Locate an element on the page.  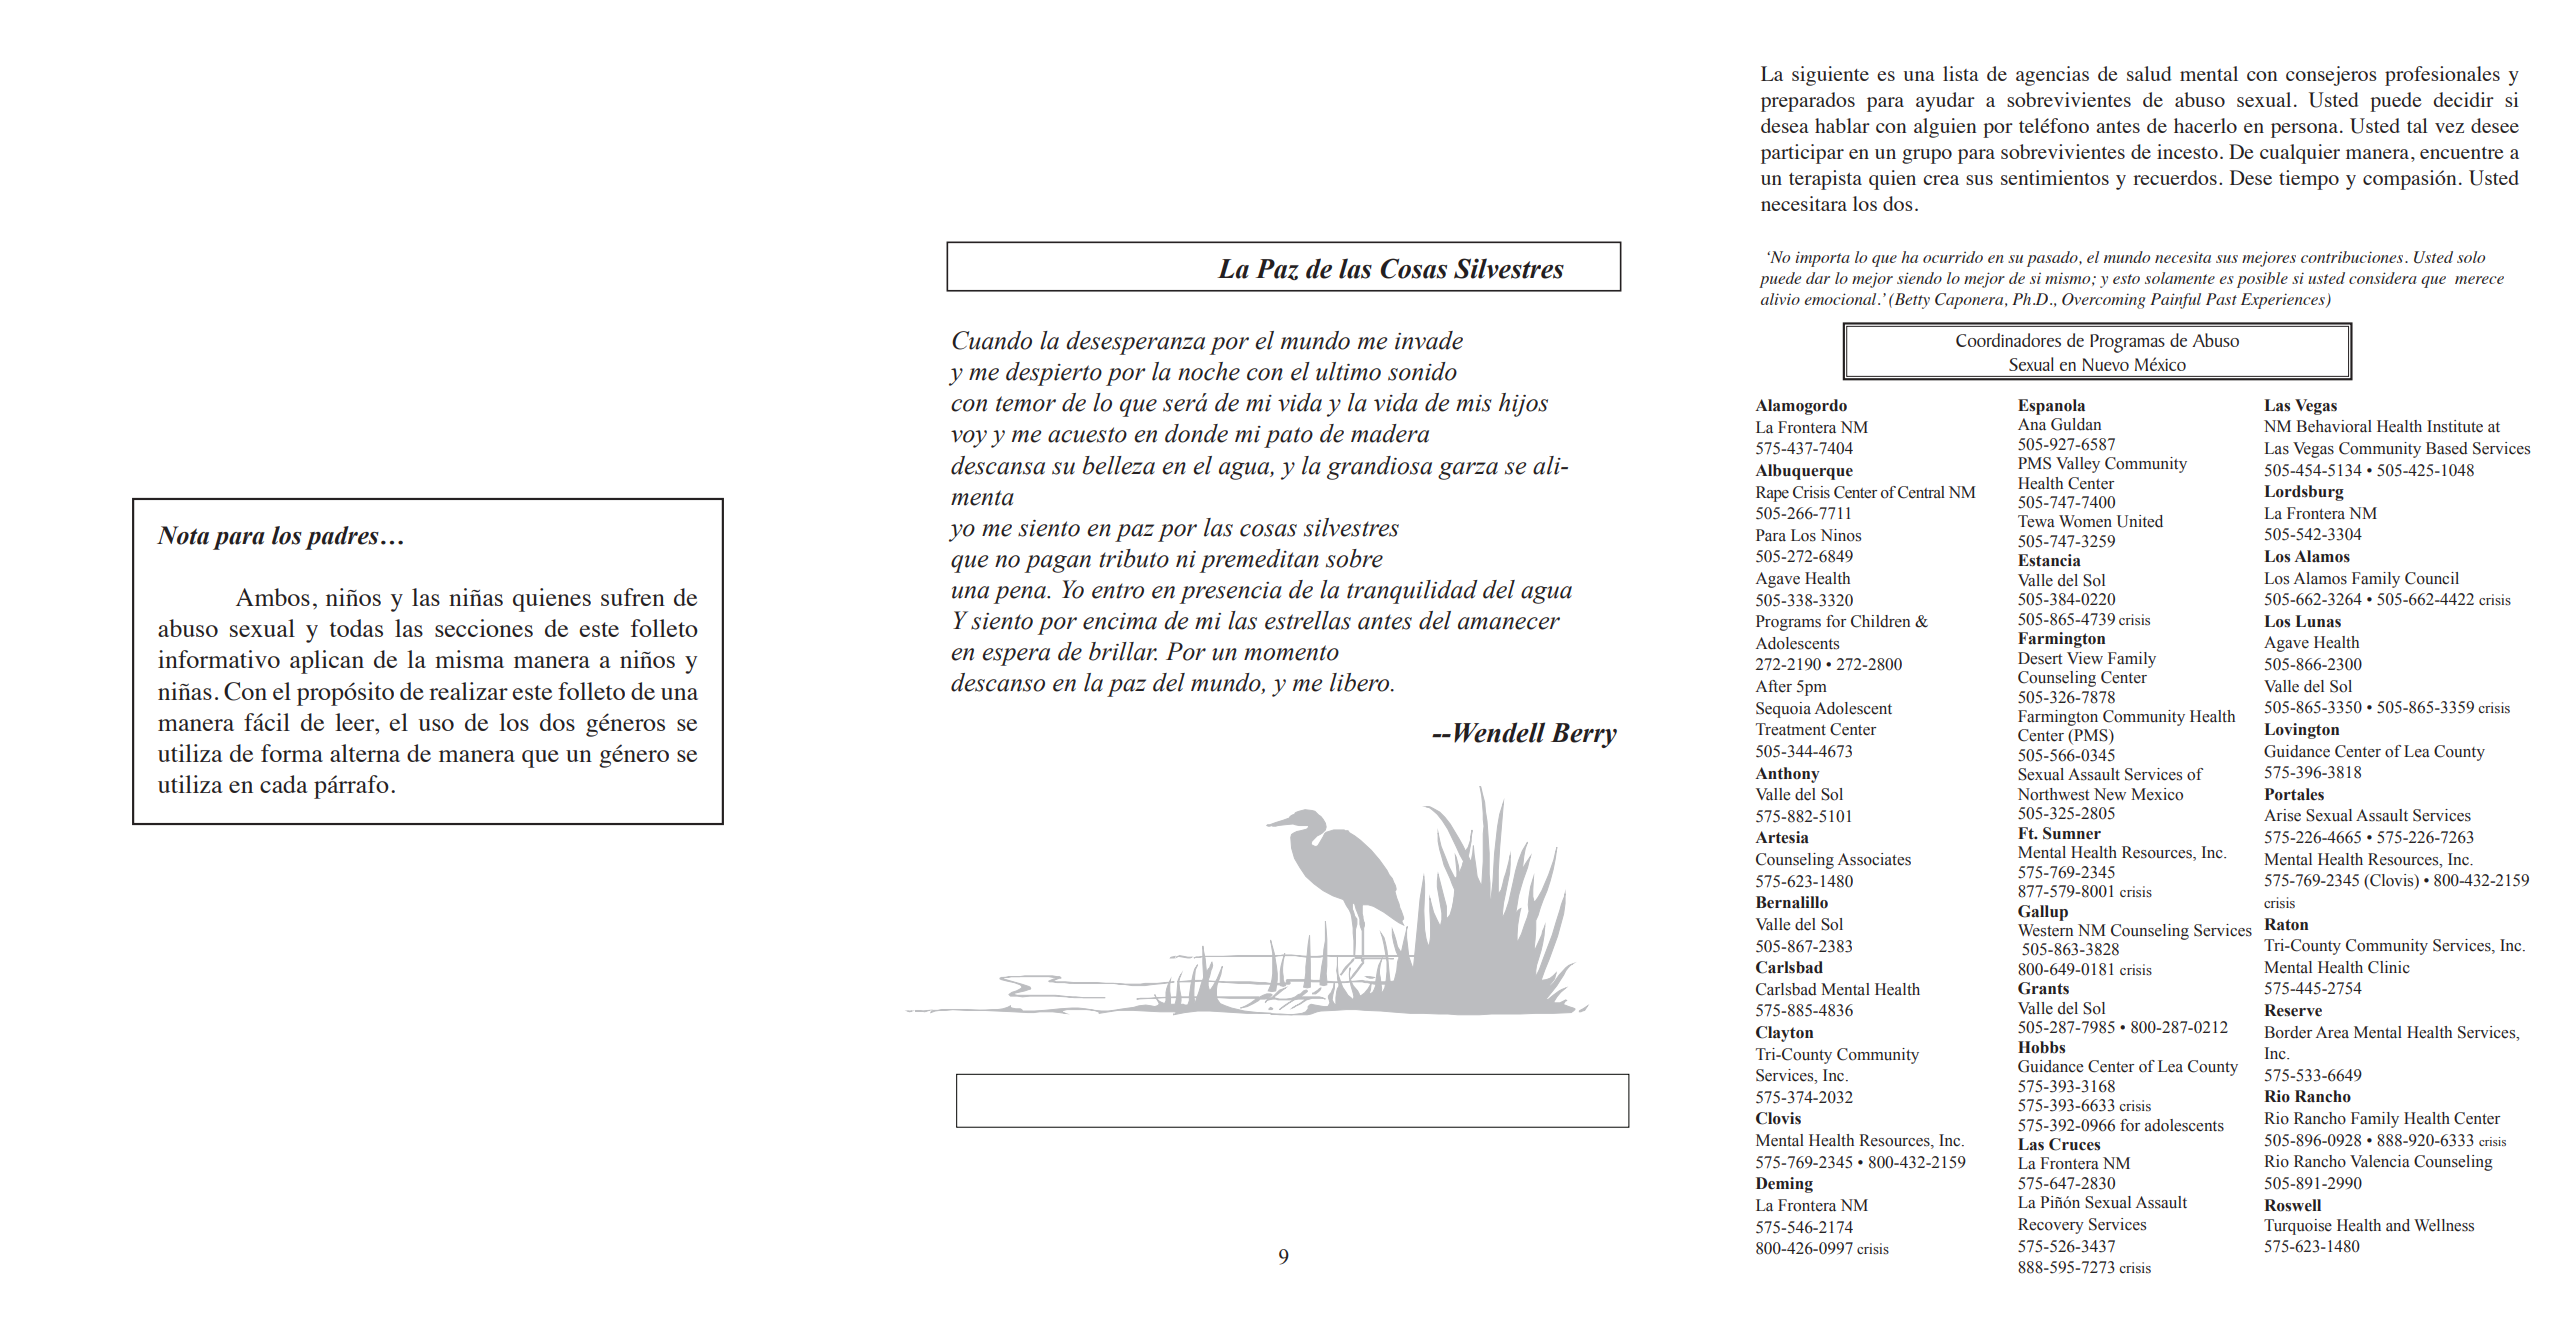
Cuando is located at coordinates (992, 340).
